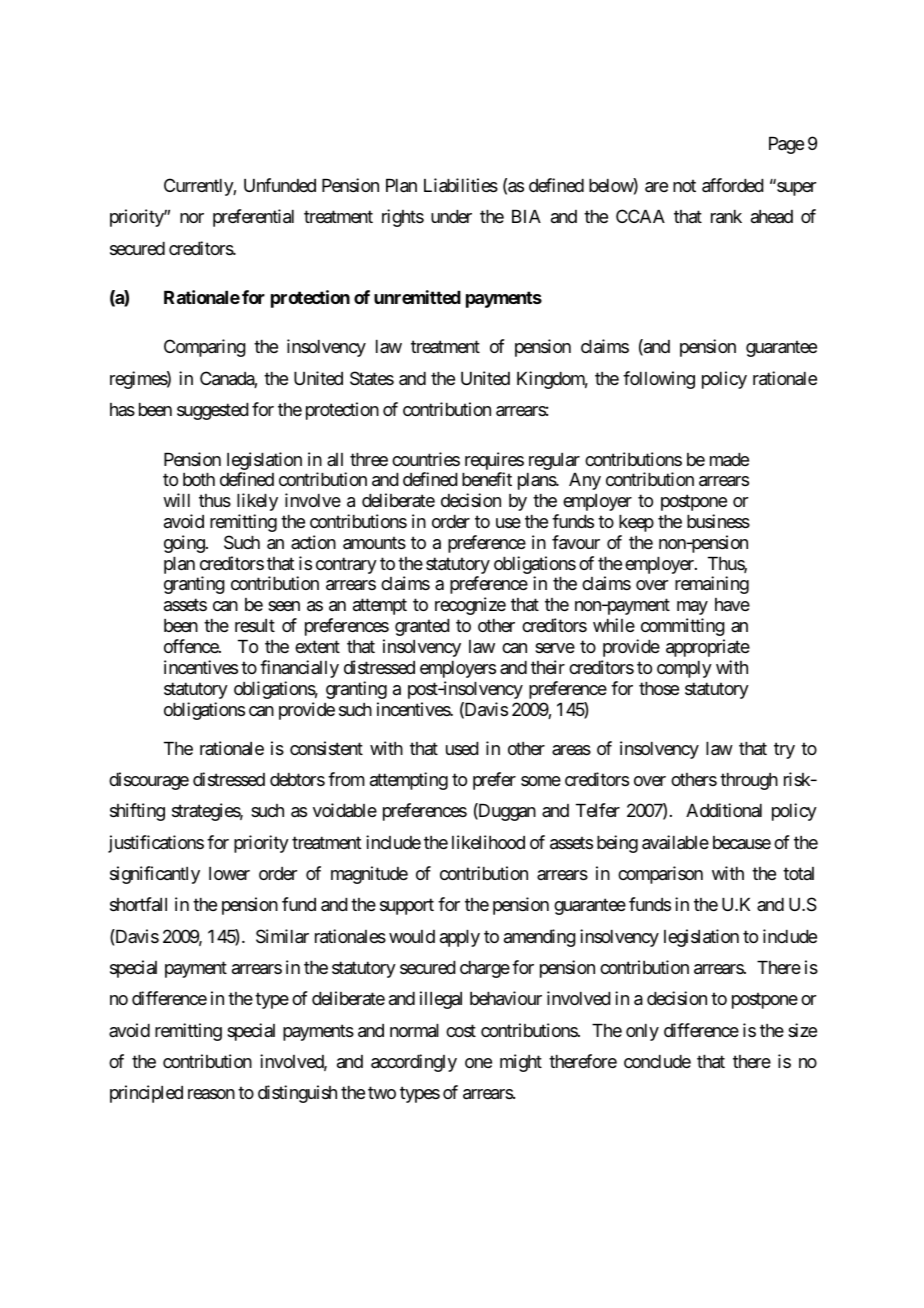 This page has height=1308, width=924. What do you see at coordinates (733, 185) in the page?
I see `afforded` at bounding box center [733, 185].
